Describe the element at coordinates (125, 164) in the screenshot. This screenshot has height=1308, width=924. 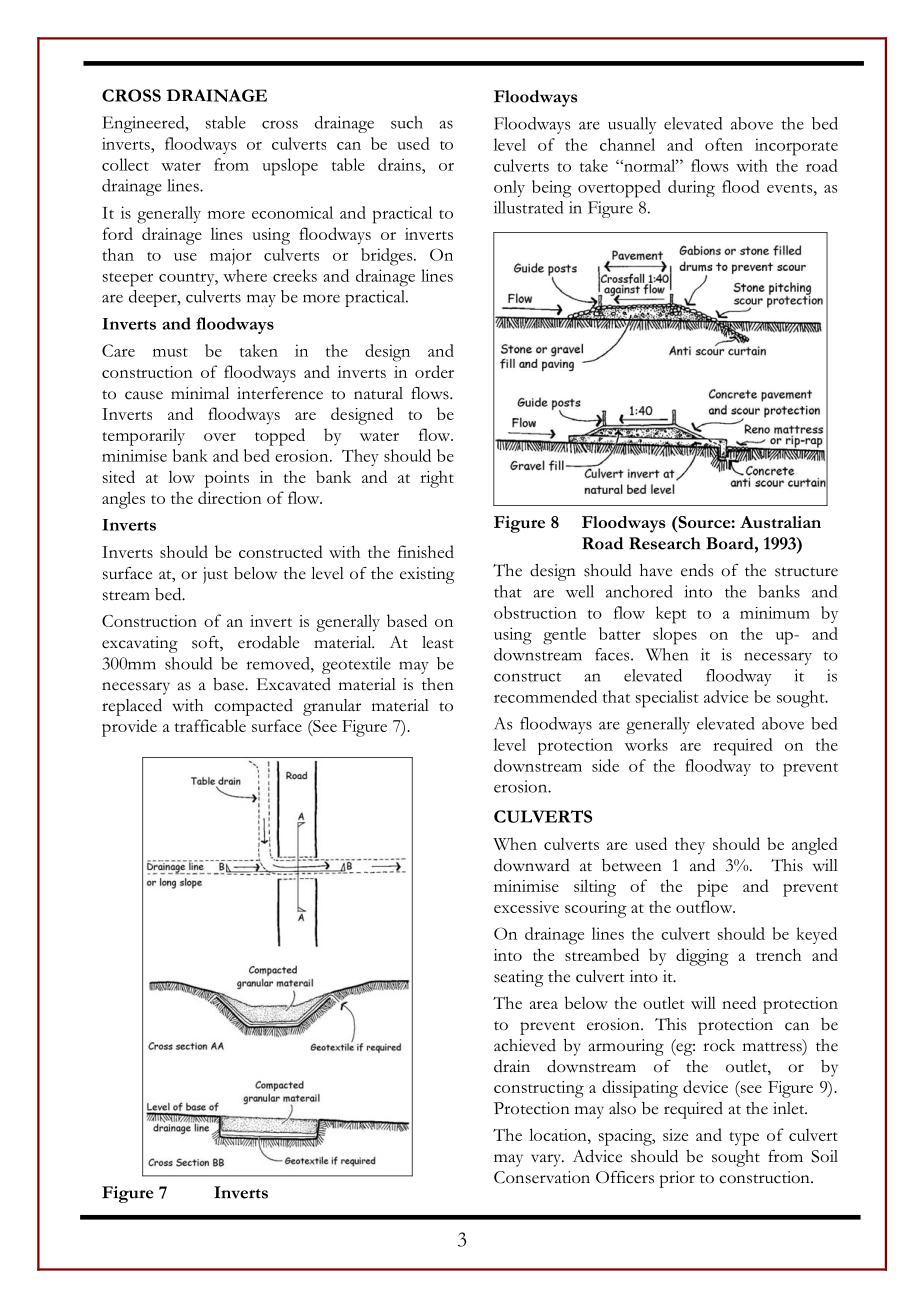
I see `collect` at that location.
